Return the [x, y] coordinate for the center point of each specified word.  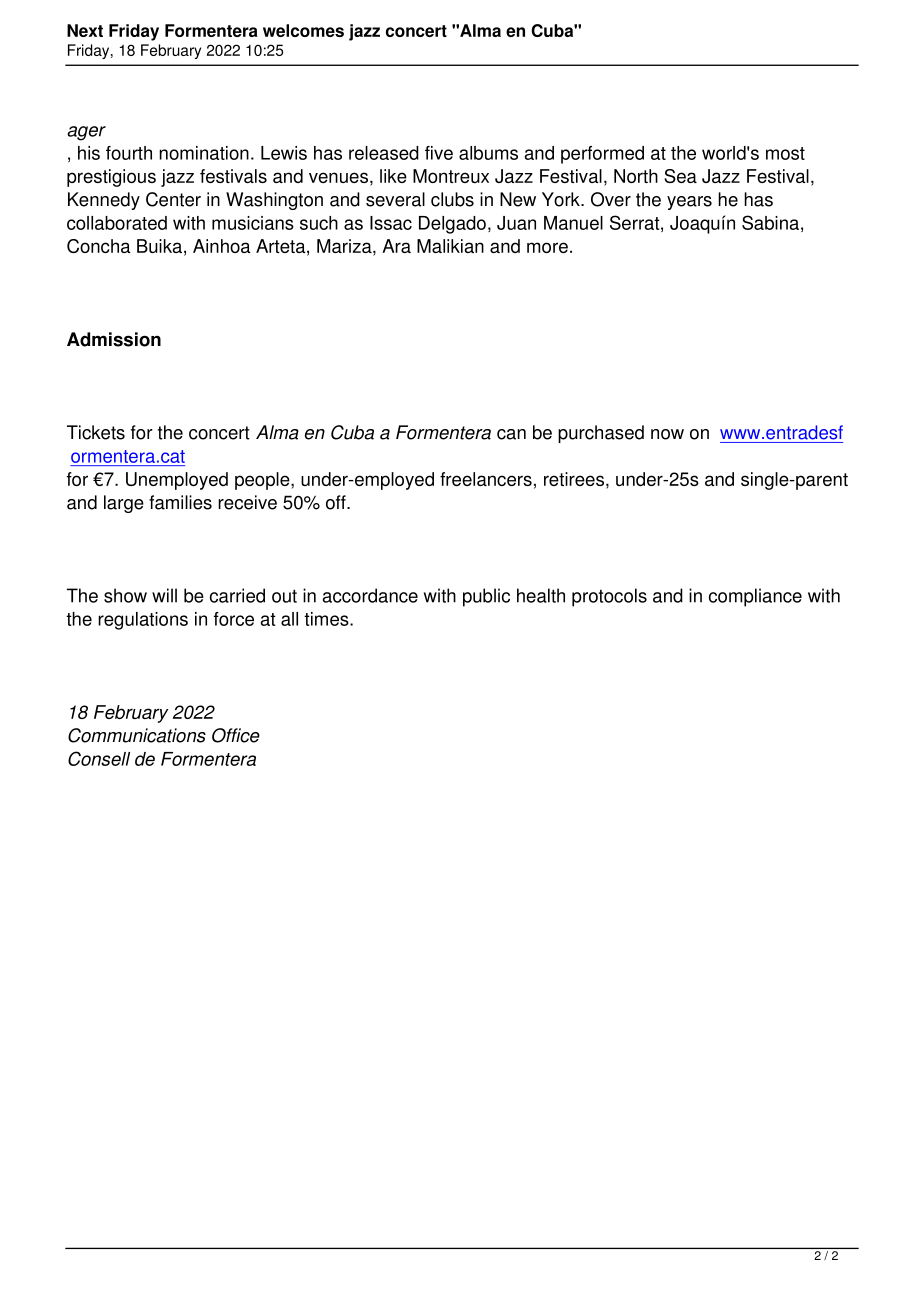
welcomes [303, 30]
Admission [114, 339]
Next [85, 30]
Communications [137, 735]
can [511, 434]
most [785, 153]
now [667, 434]
